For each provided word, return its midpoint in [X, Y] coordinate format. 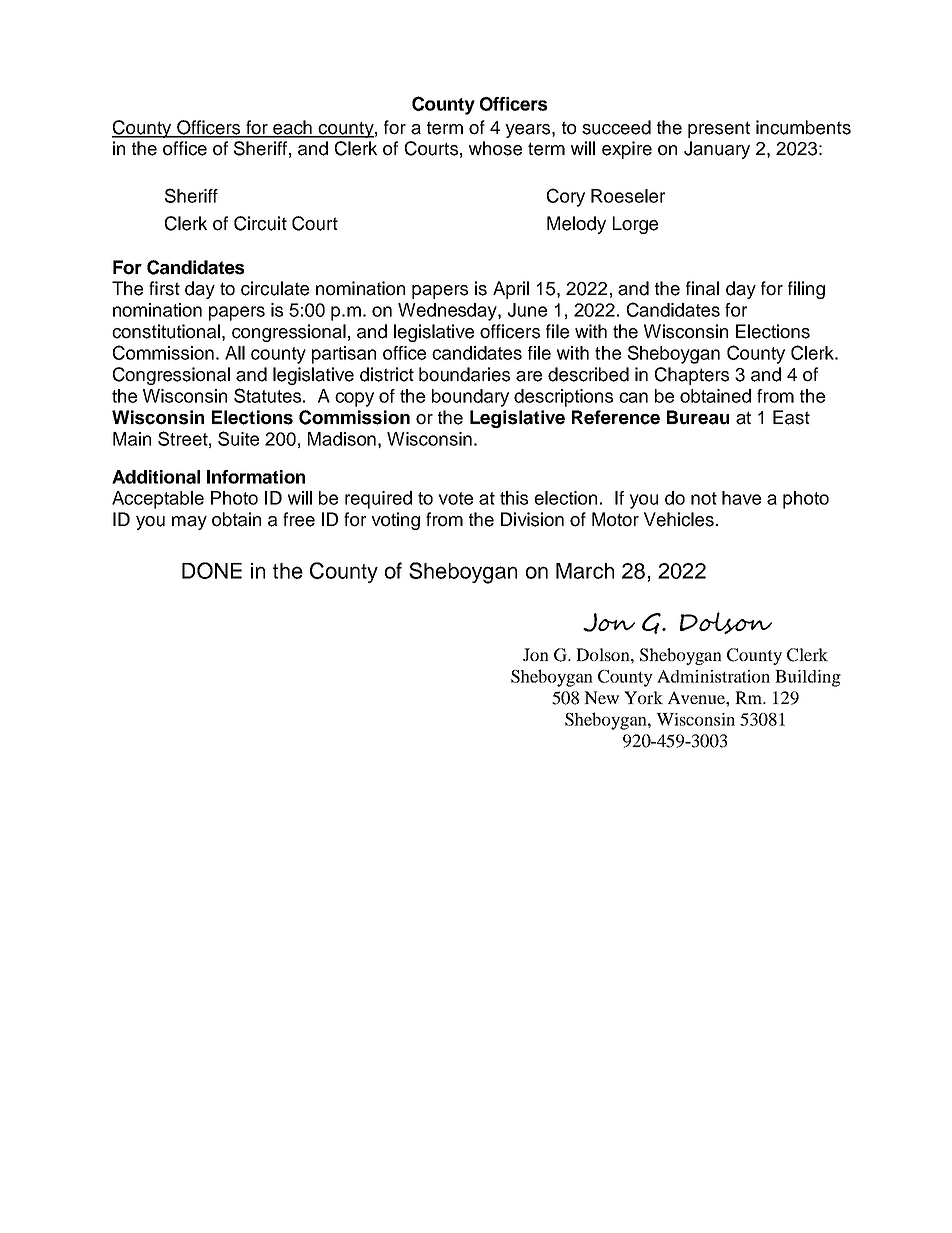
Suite [238, 438]
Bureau [698, 417]
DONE [212, 570]
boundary [470, 398]
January [717, 150]
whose [495, 148]
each [293, 128]
